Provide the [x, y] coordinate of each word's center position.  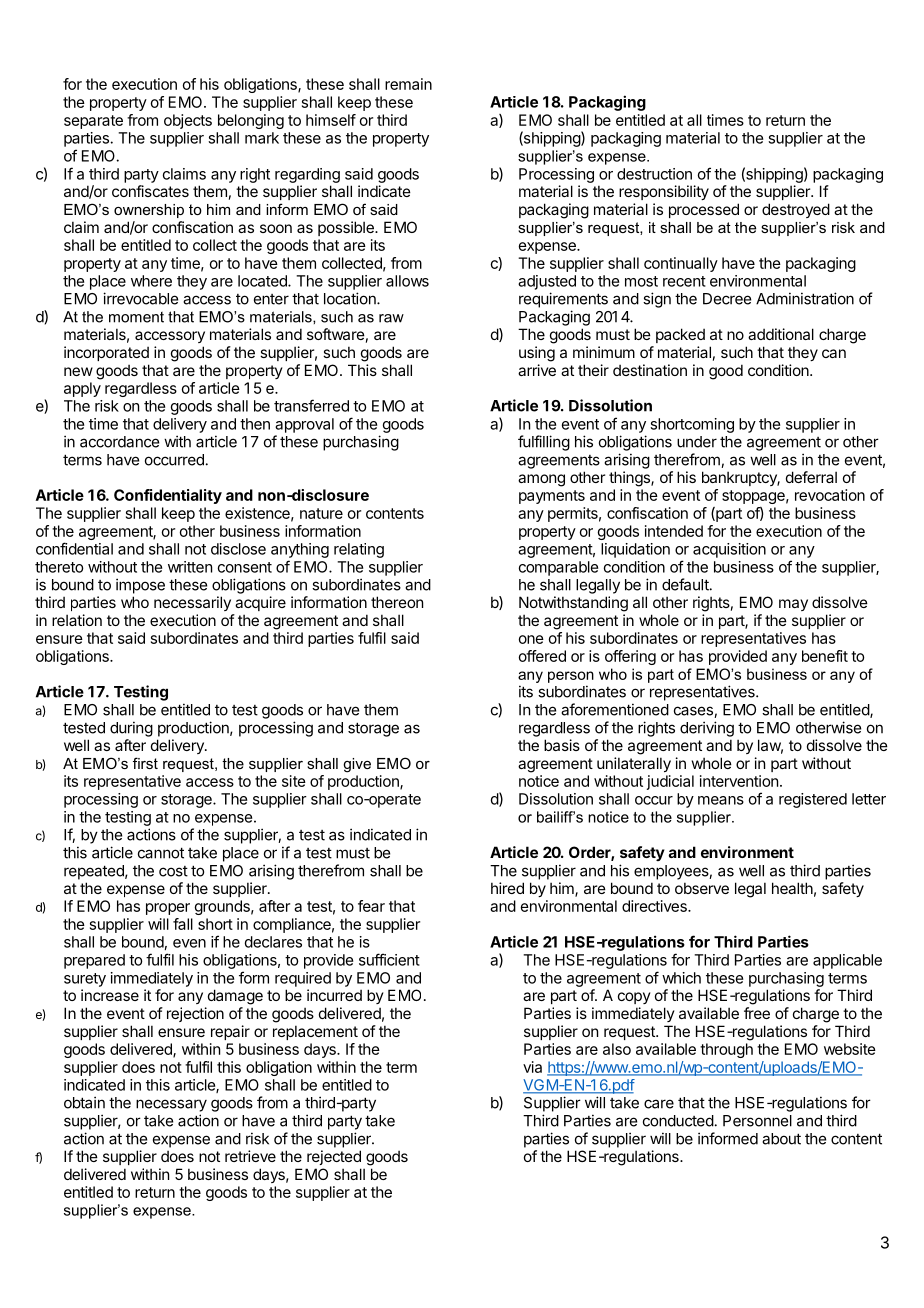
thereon [397, 602]
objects [188, 121]
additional [781, 334]
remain [408, 84]
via [532, 1067]
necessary [171, 1105]
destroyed [796, 210]
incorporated [106, 353]
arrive [537, 370]
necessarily [192, 603]
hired [507, 888]
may [793, 605]
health [792, 888]
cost [173, 871]
